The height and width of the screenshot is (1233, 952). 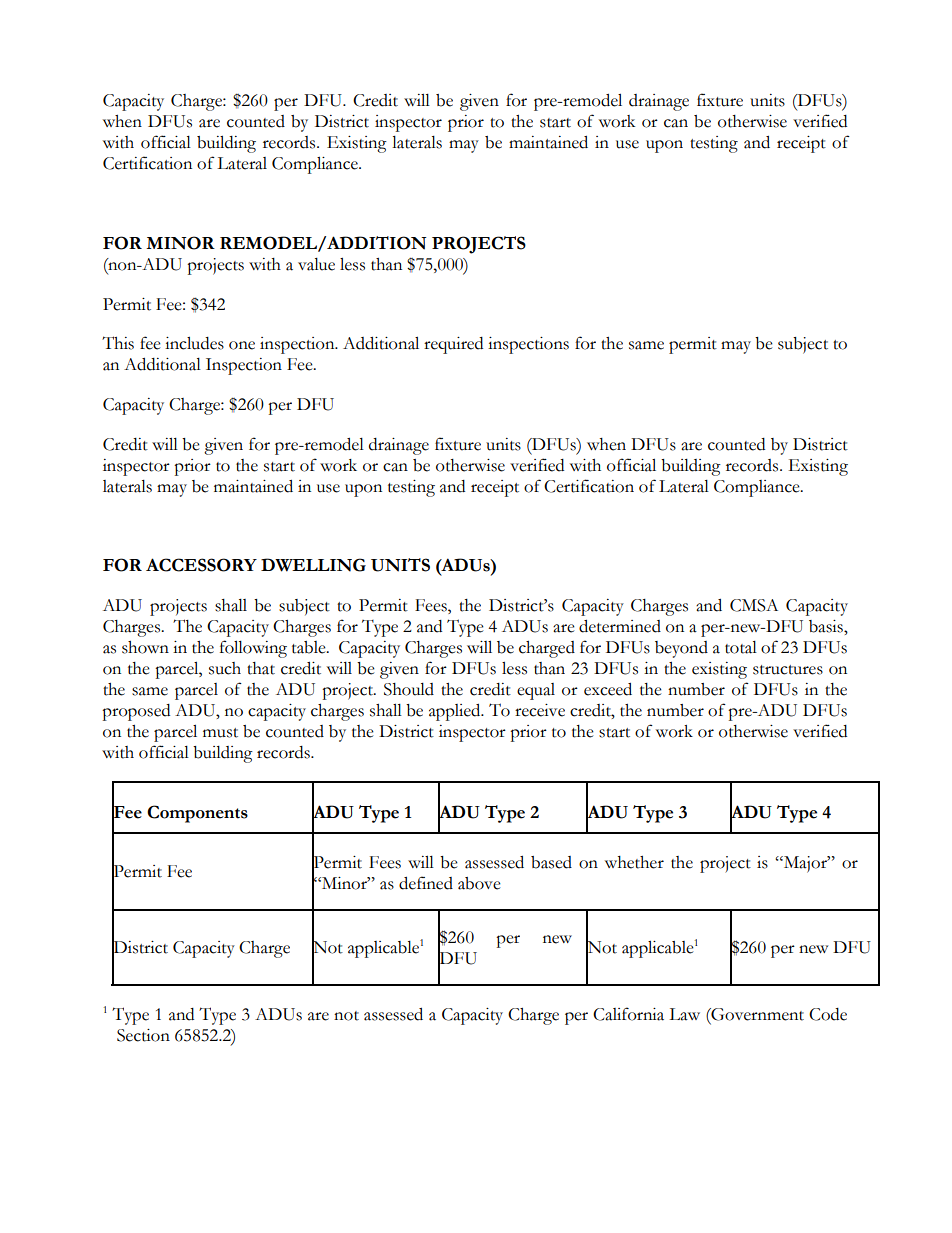 I want to click on required, so click(x=453, y=345).
